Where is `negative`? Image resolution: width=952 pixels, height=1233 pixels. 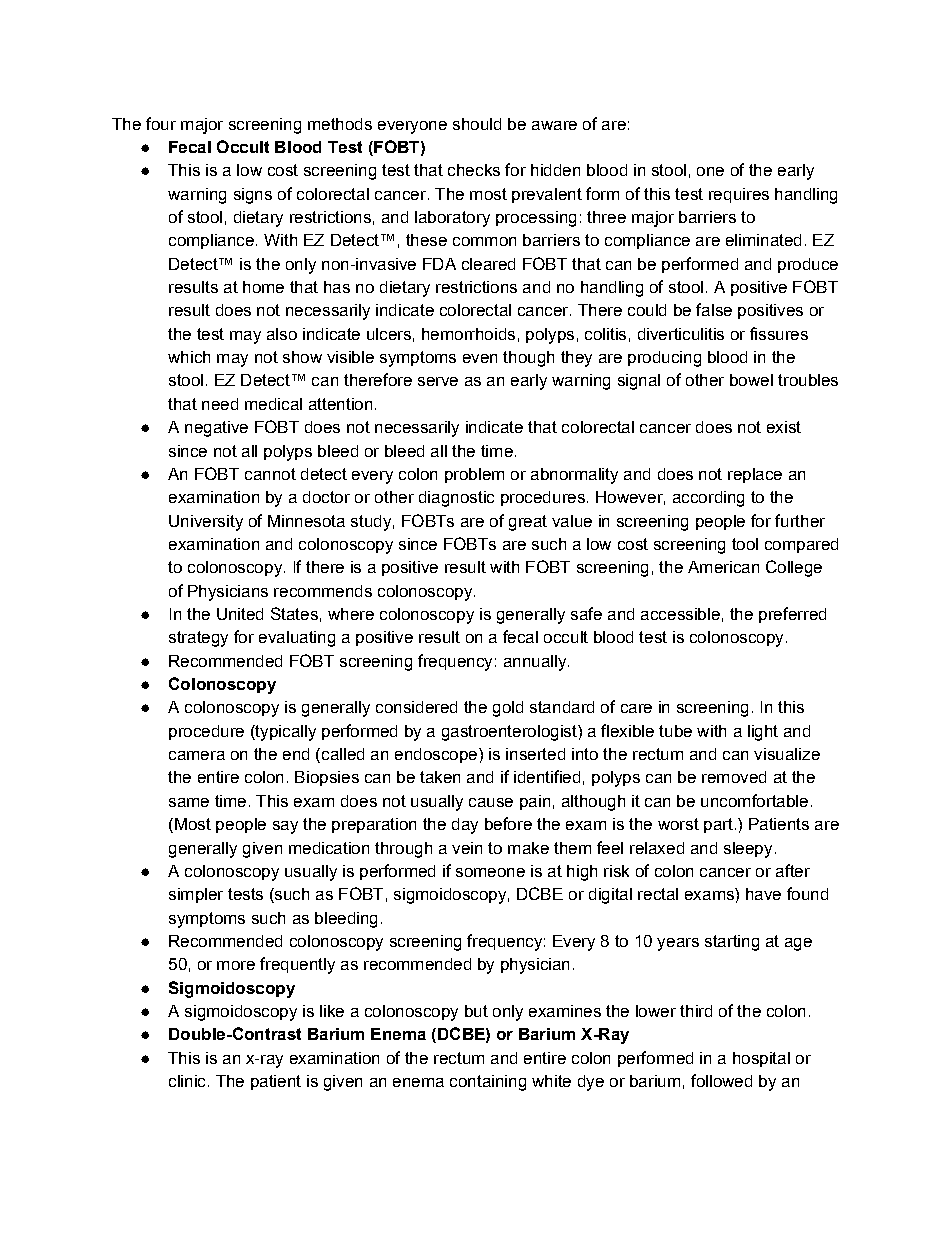 negative is located at coordinates (216, 429).
